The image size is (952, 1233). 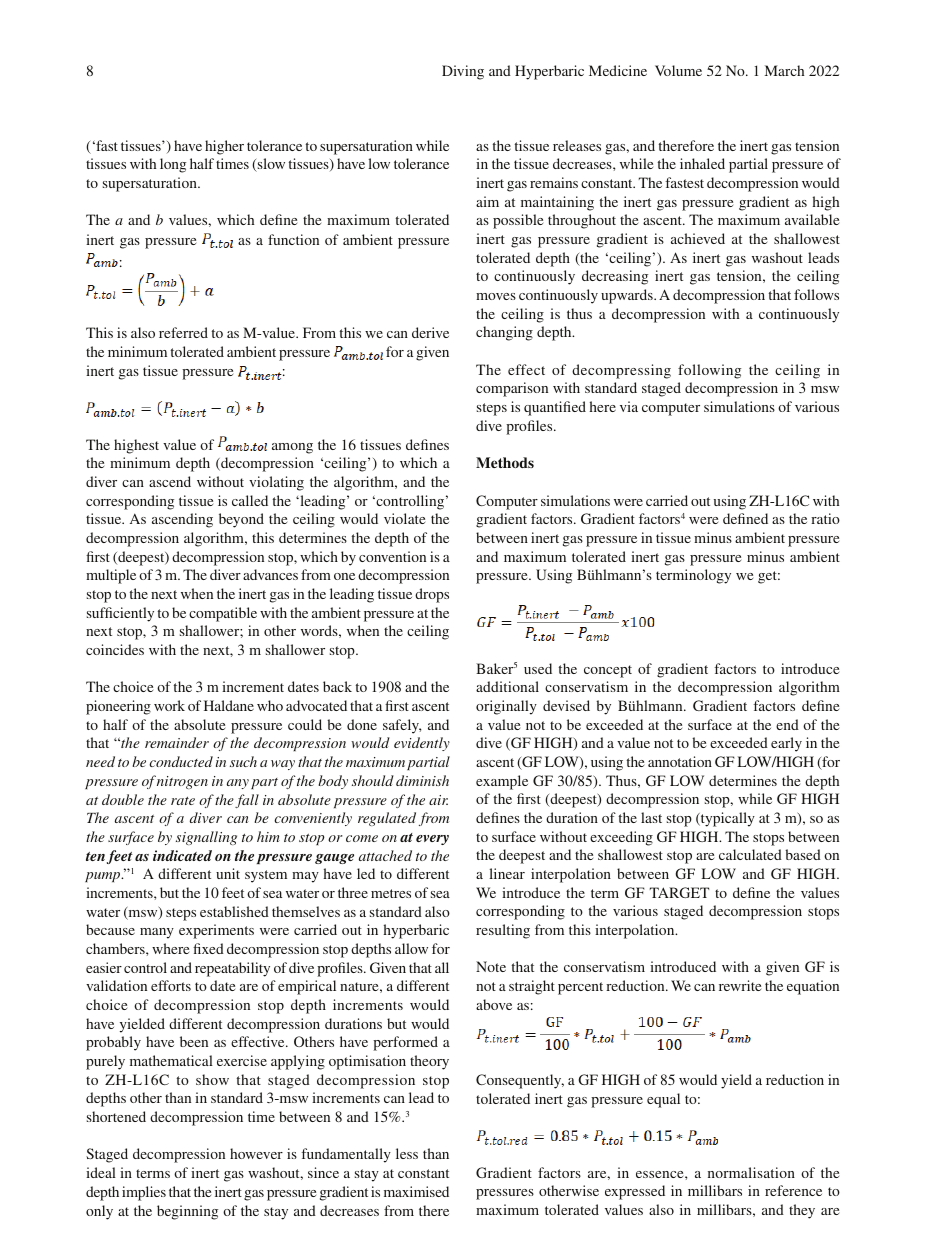 What do you see at coordinates (187, 1212) in the screenshot?
I see `beginning` at bounding box center [187, 1212].
